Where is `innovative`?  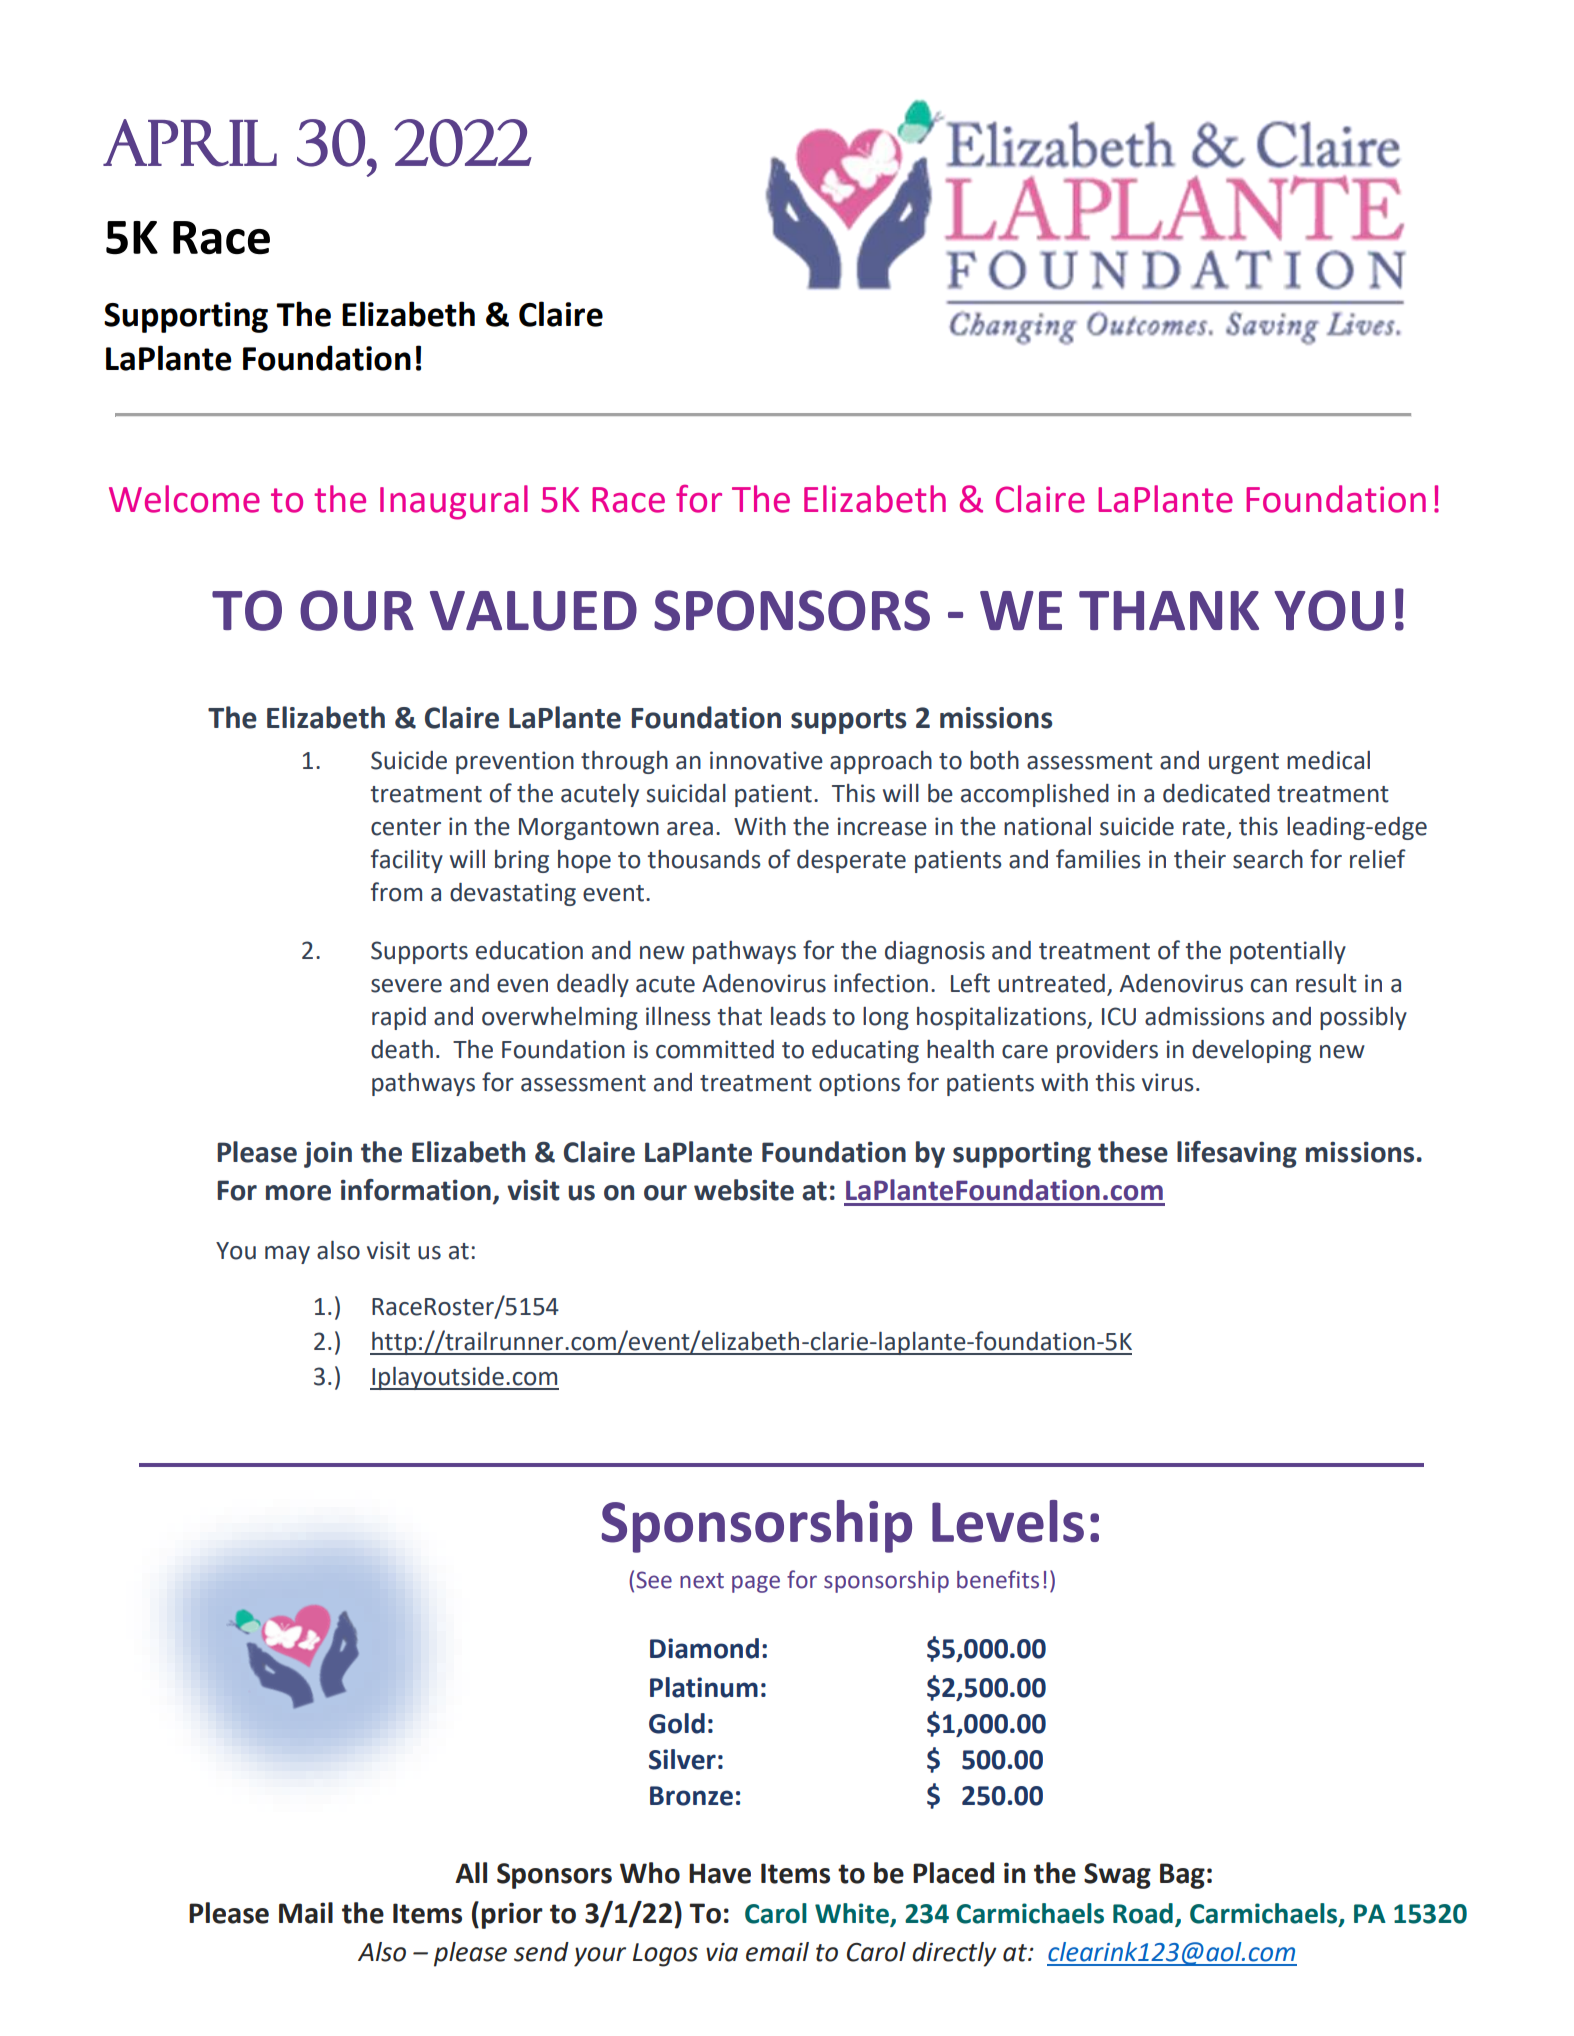
innovative is located at coordinates (766, 760).
